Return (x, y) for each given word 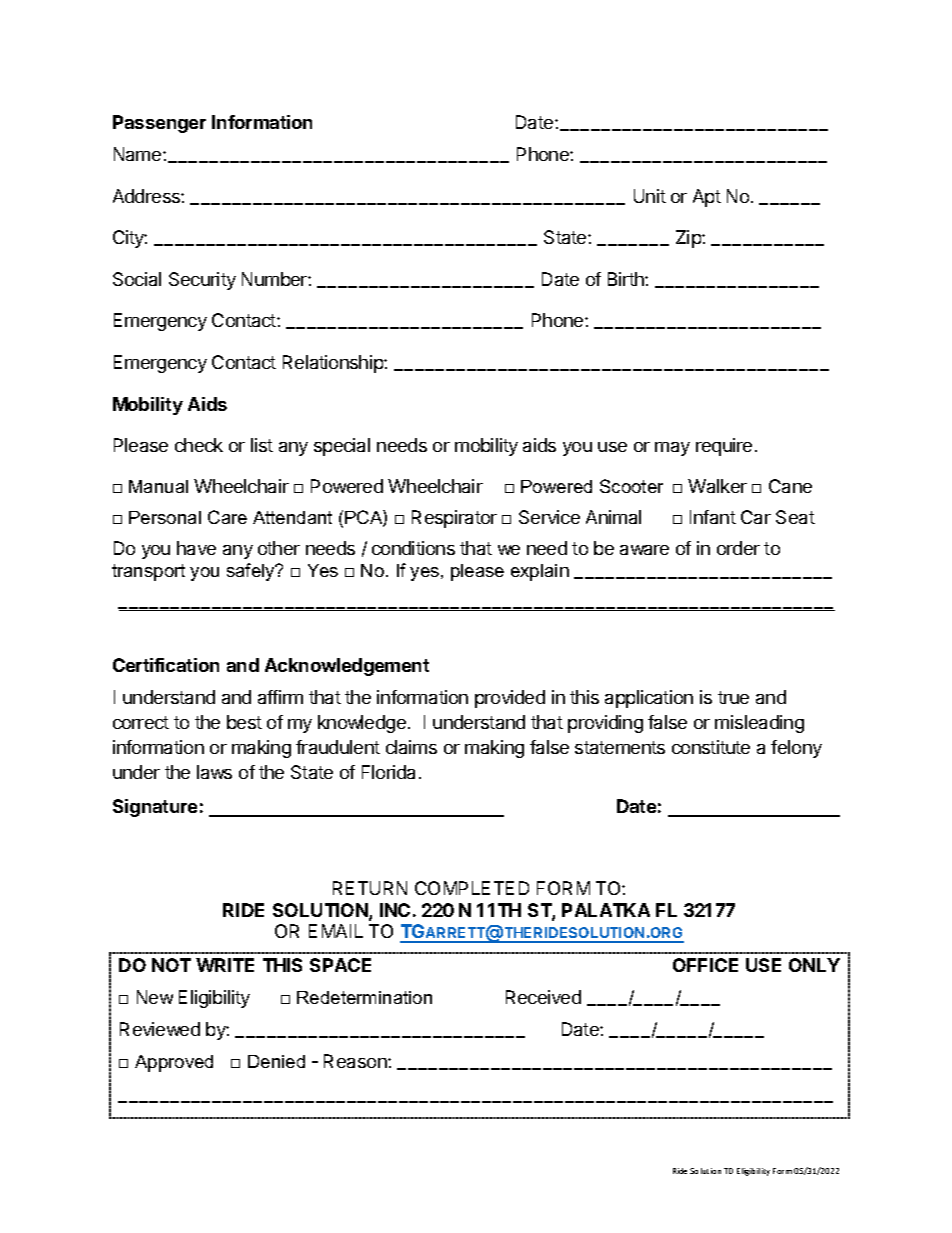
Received (543, 997)
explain (540, 572)
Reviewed (160, 1029)
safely (252, 572)
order (738, 548)
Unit (650, 196)
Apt (707, 198)
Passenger (159, 124)
